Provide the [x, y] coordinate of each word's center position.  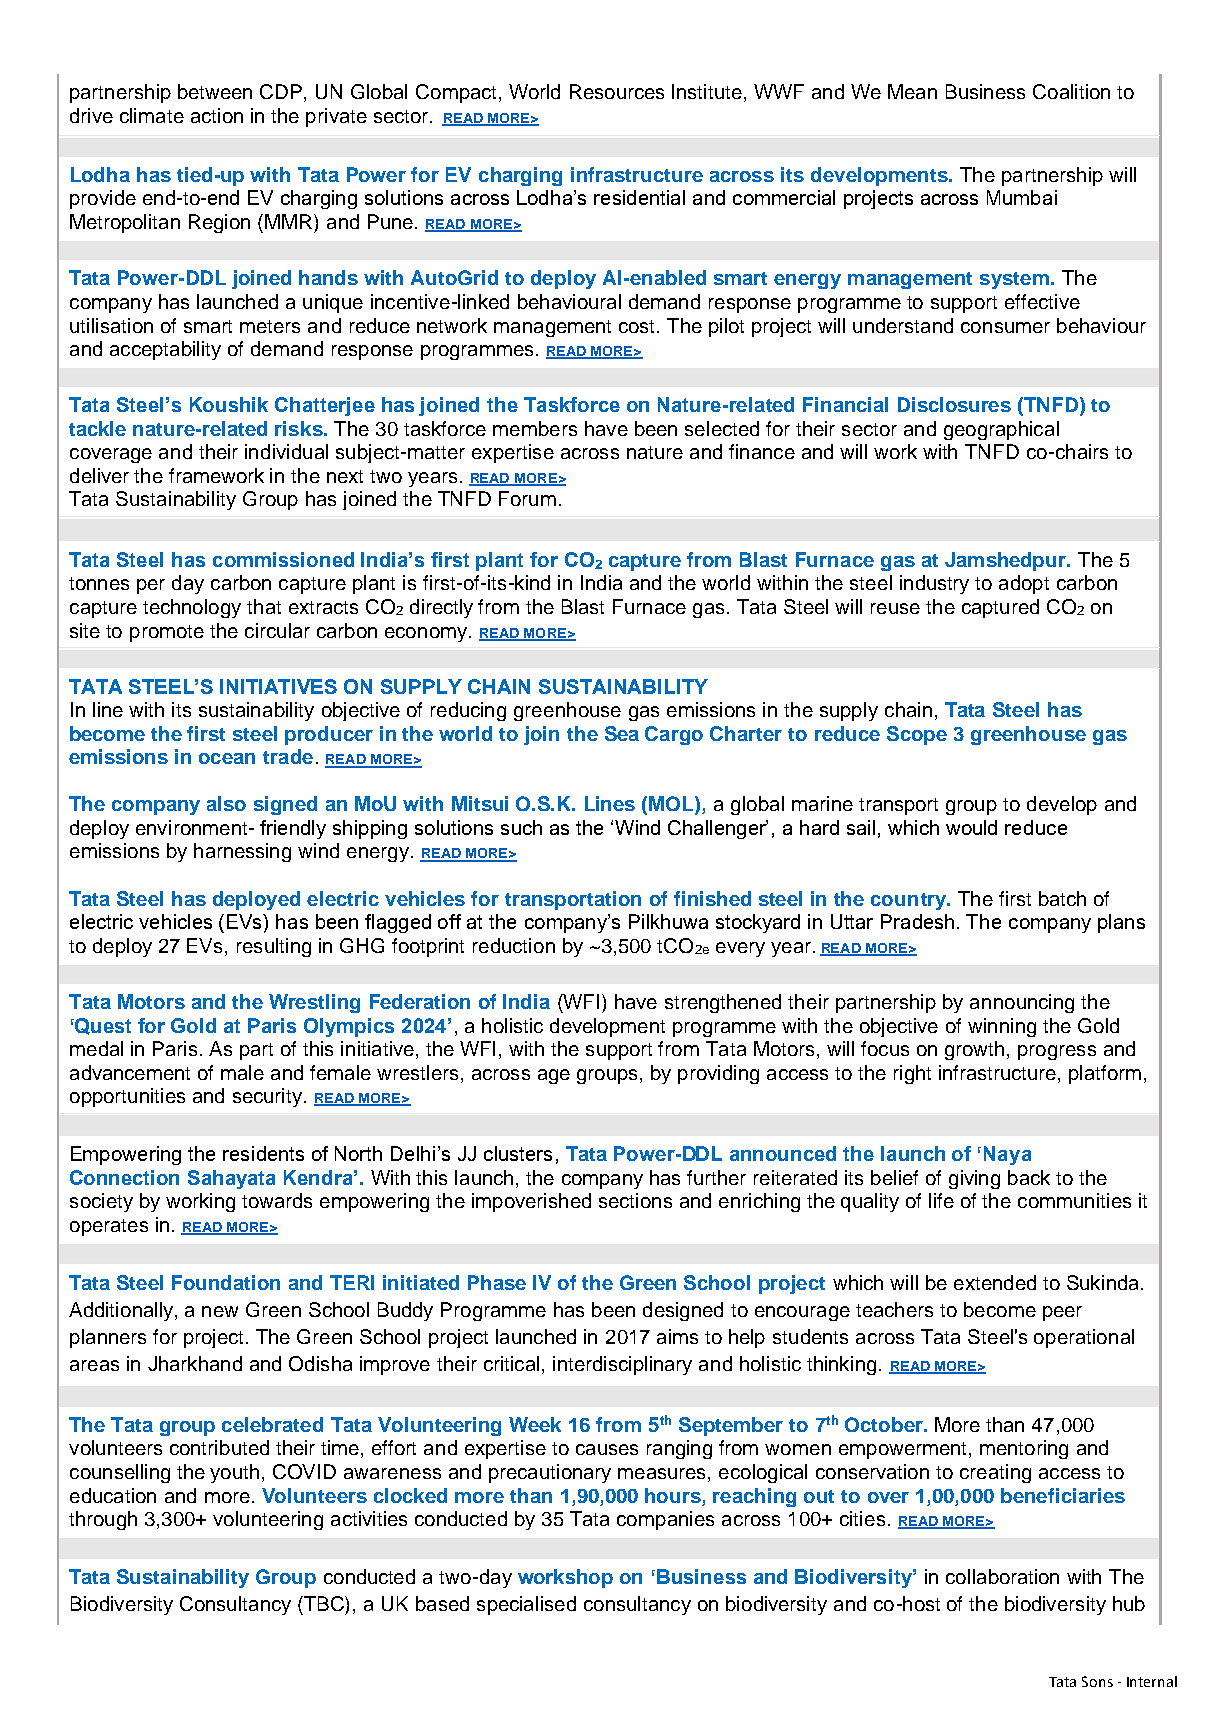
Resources [617, 91]
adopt [1024, 584]
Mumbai [1022, 197]
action [217, 115]
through [103, 1520]
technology [192, 608]
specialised [526, 1605]
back [1029, 1177]
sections [635, 1200]
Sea [622, 733]
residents [263, 1153]
